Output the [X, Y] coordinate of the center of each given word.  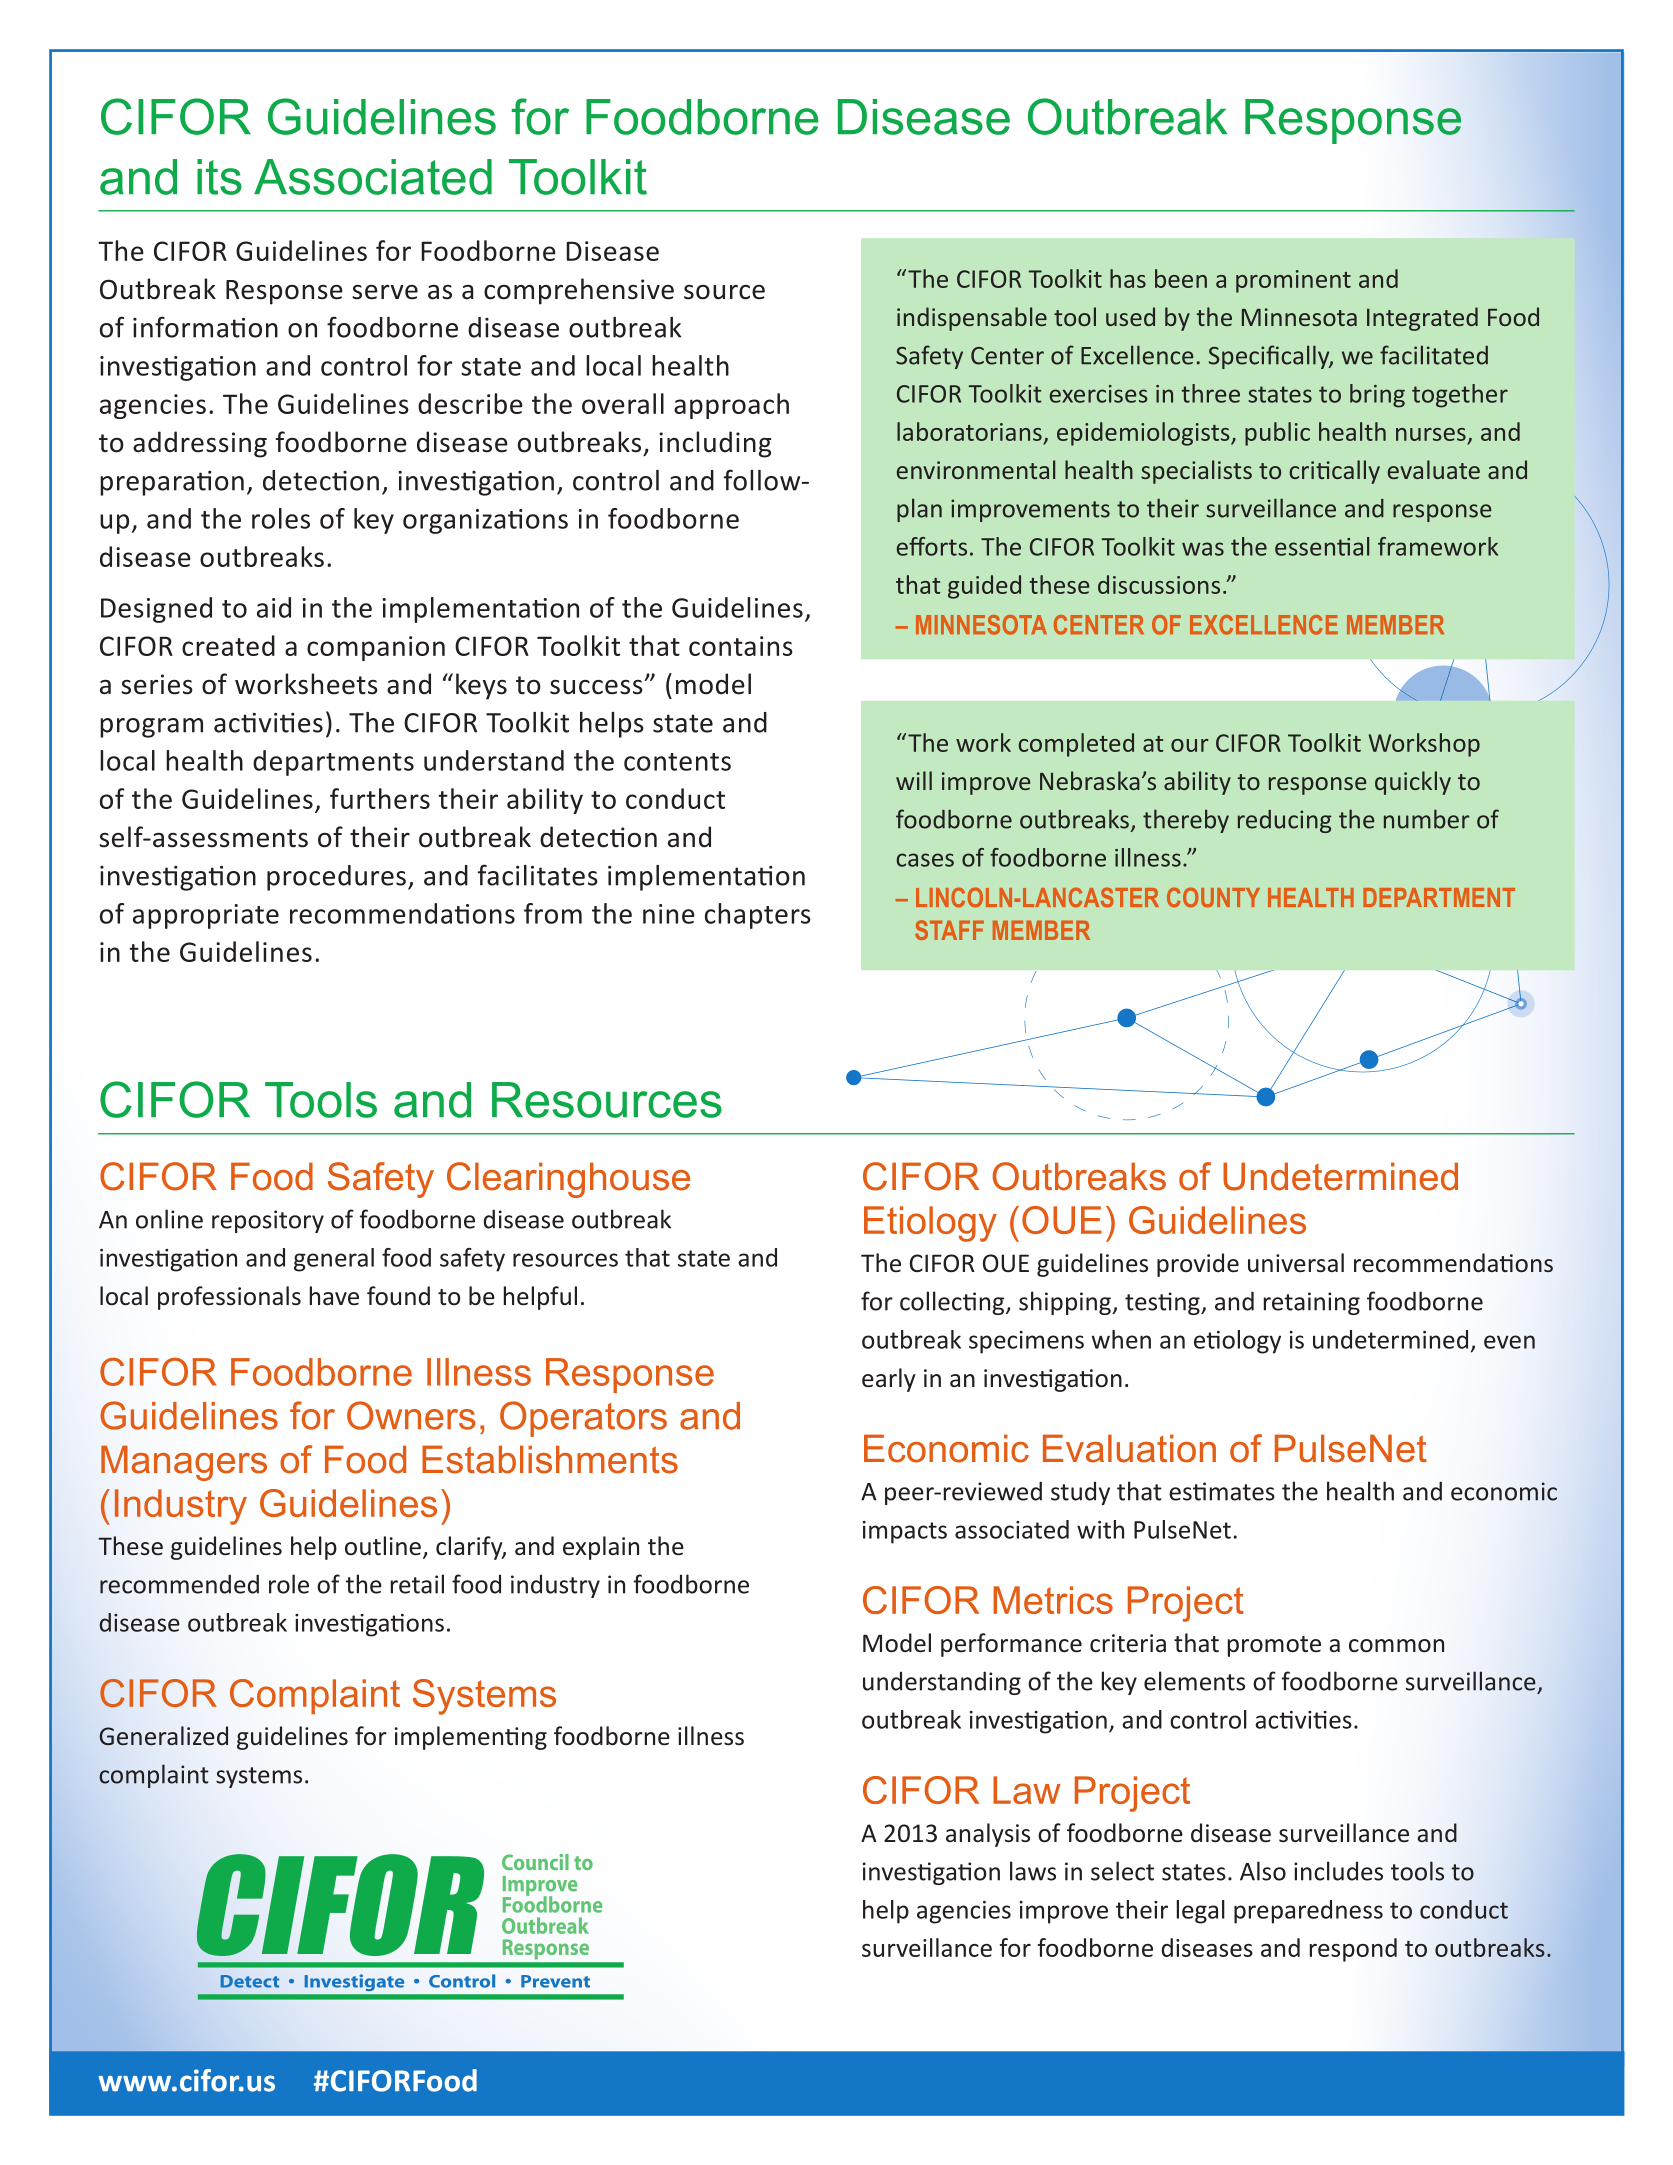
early [889, 1380]
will [914, 780]
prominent [1293, 281]
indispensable [972, 319]
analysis [988, 1835]
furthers [380, 798]
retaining [1312, 1303]
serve [385, 292]
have [334, 1296]
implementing [471, 1738]
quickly [1413, 783]
